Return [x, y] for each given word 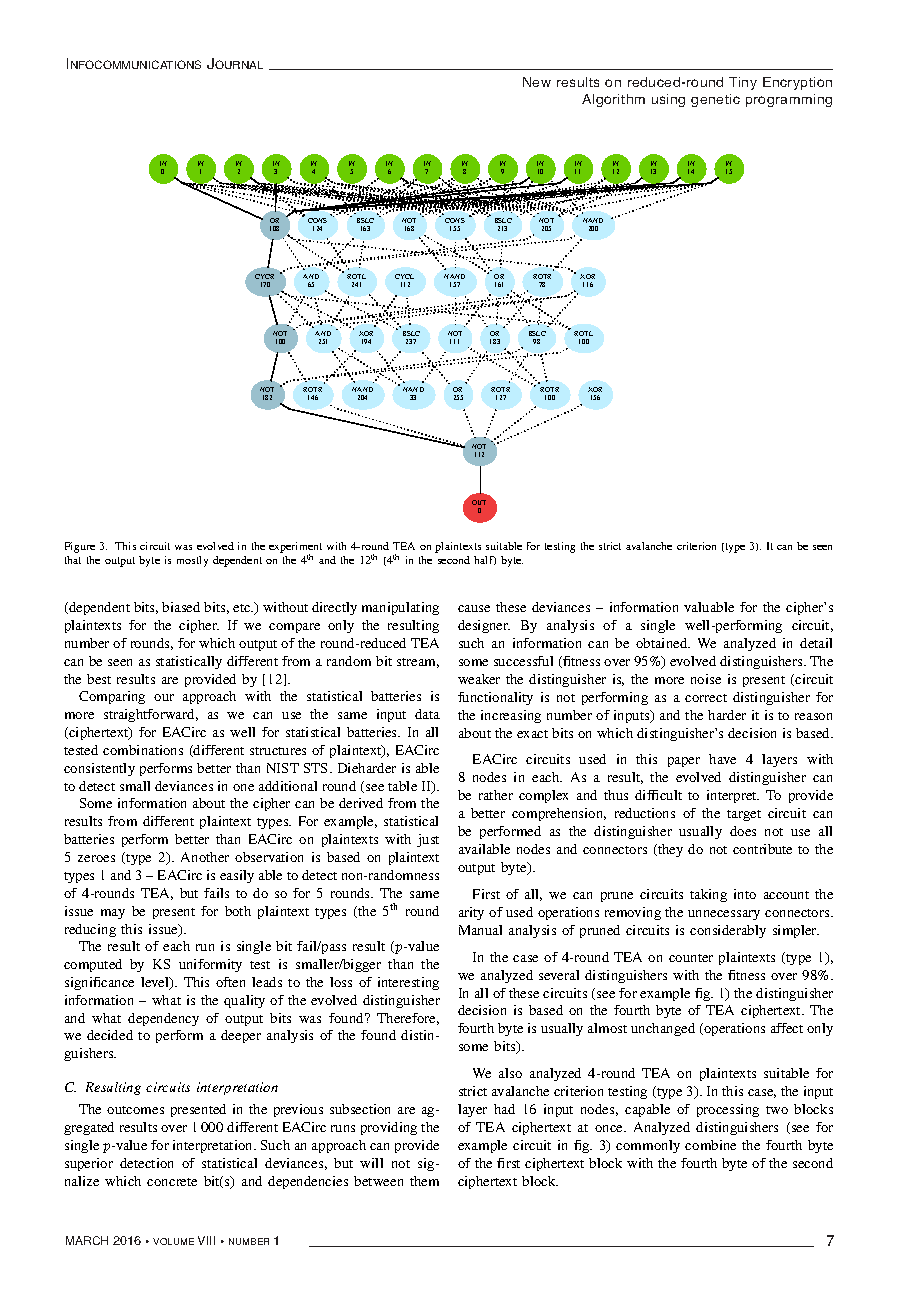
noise [706, 679]
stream [418, 663]
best [99, 679]
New [537, 82]
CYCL [404, 278]
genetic [715, 100]
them [424, 1181]
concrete [172, 1182]
